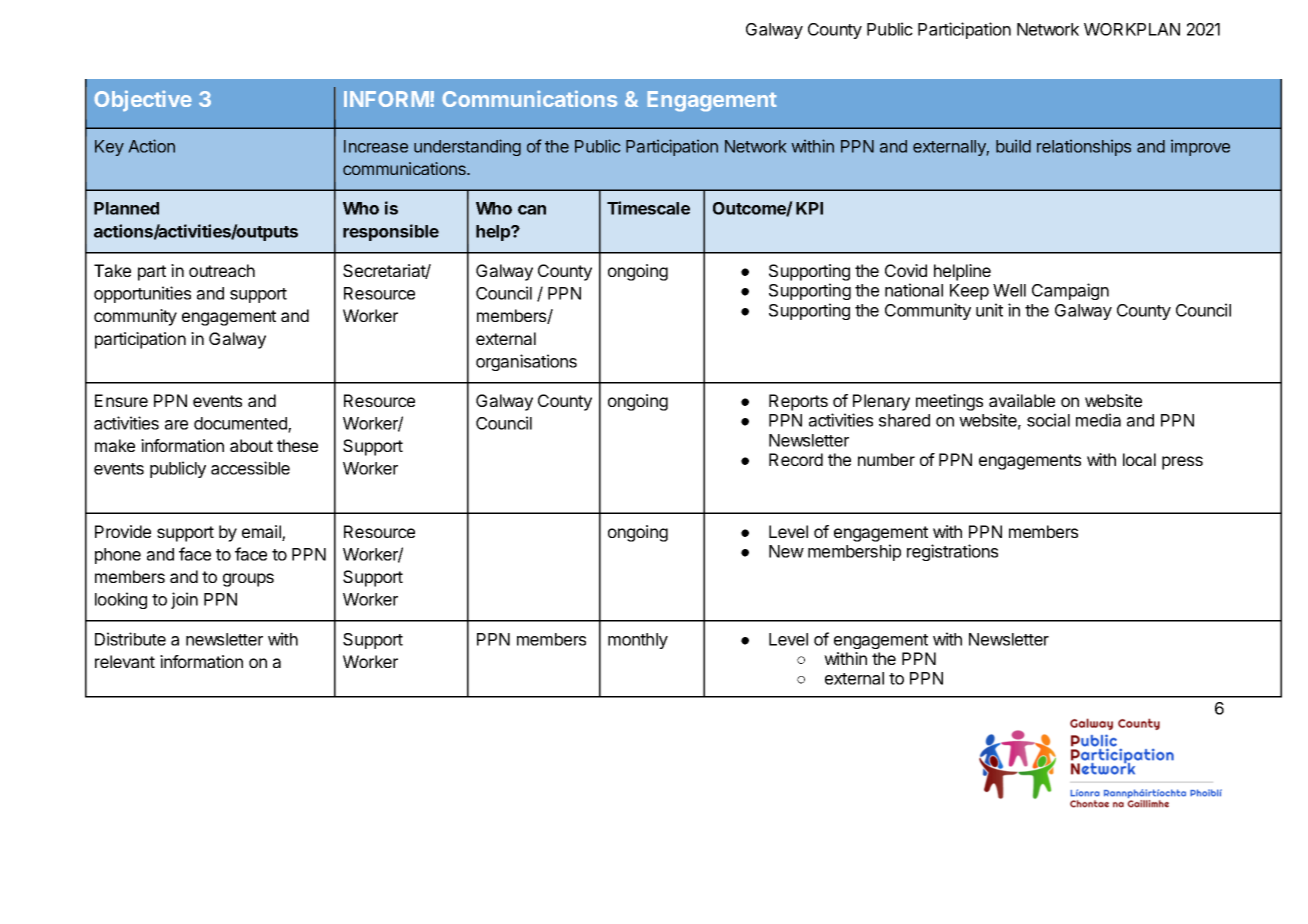 The image size is (1308, 924). I want to click on accessible, so click(250, 468).
